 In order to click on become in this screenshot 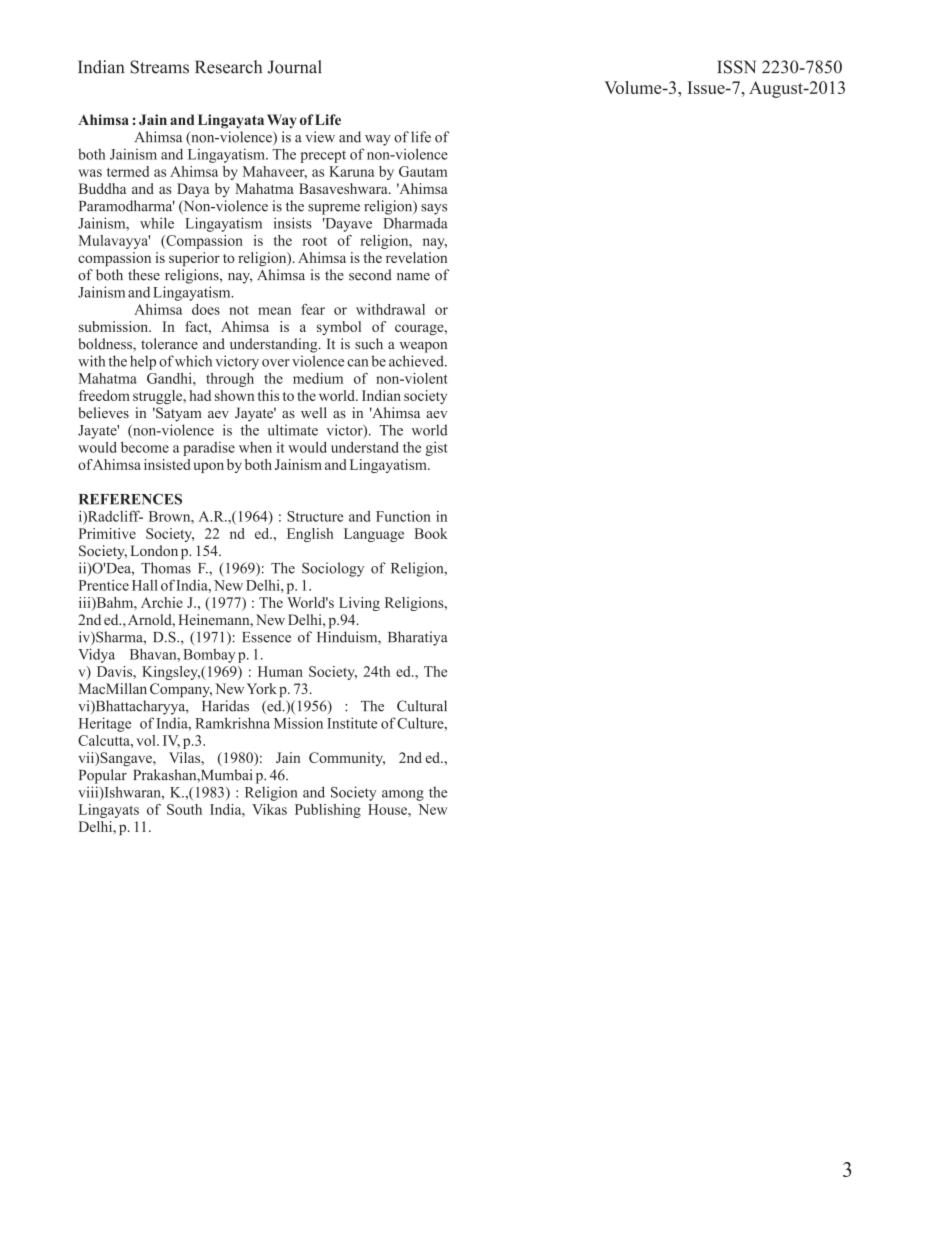, I will do `click(145, 447)`.
